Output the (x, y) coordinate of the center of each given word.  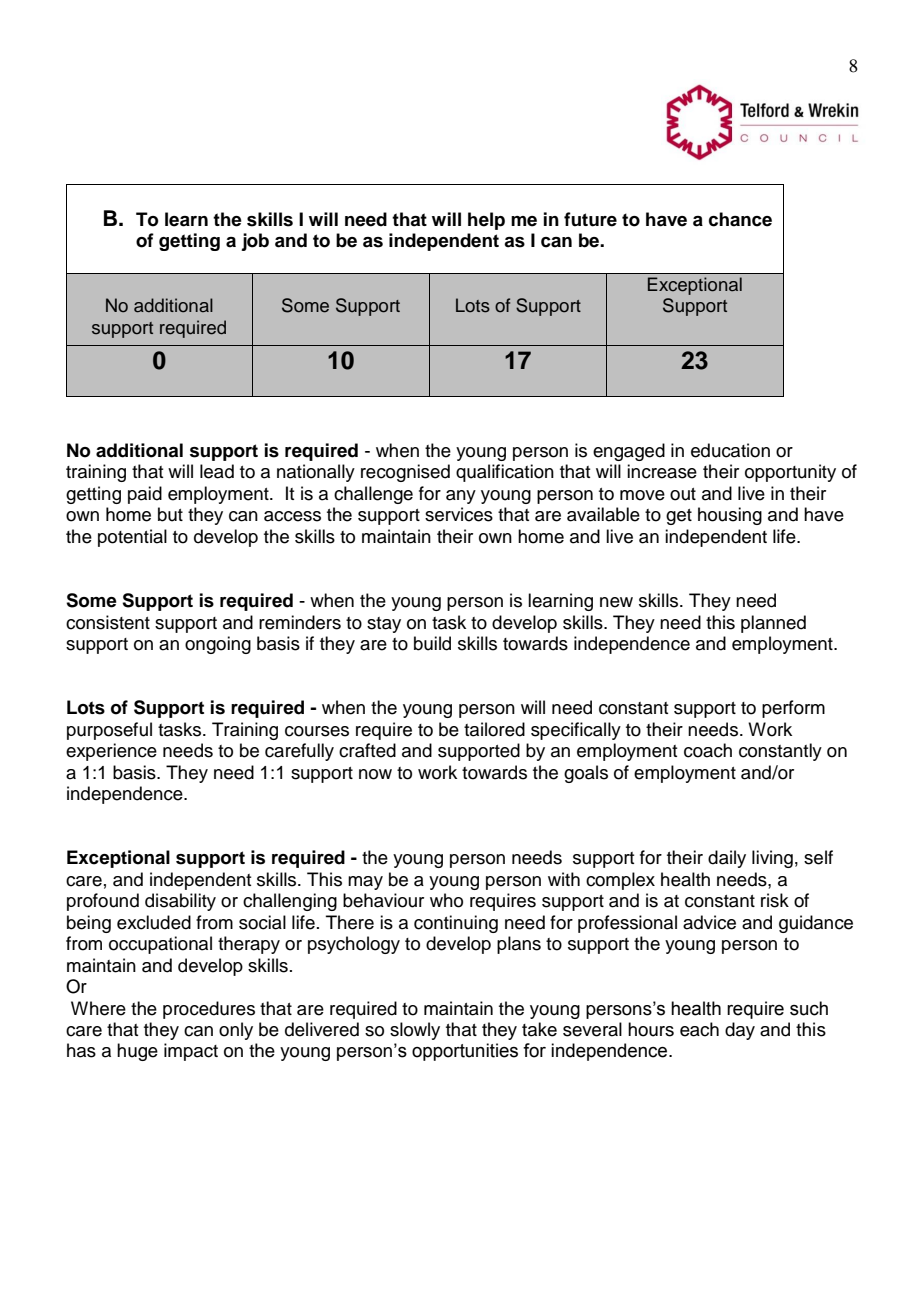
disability (180, 902)
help (486, 221)
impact (191, 1052)
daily (727, 859)
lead (217, 471)
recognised (405, 473)
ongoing (218, 645)
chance (740, 219)
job (255, 242)
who (446, 900)
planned (773, 624)
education (730, 450)
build (432, 643)
